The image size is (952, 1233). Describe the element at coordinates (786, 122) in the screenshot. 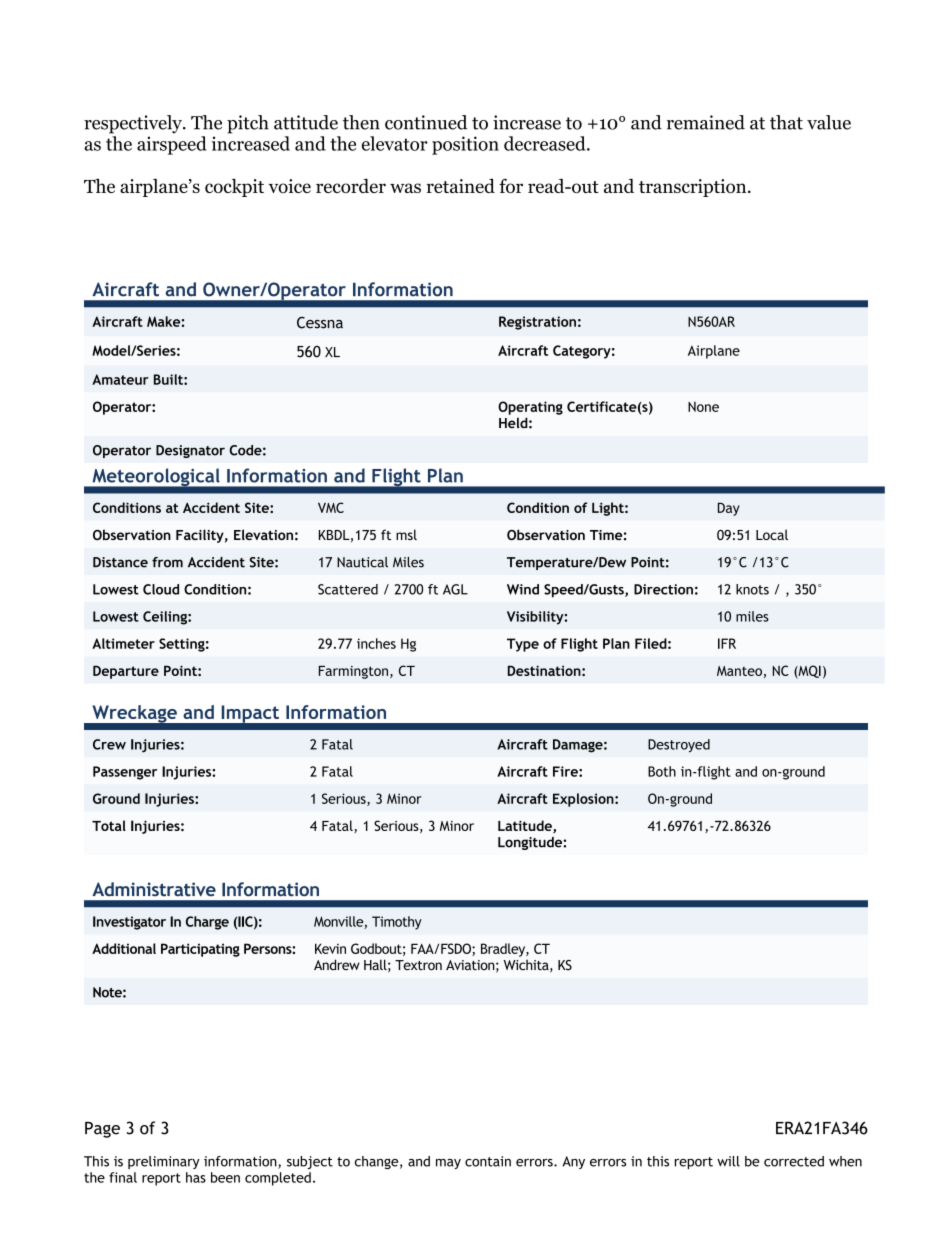

I see `that` at that location.
